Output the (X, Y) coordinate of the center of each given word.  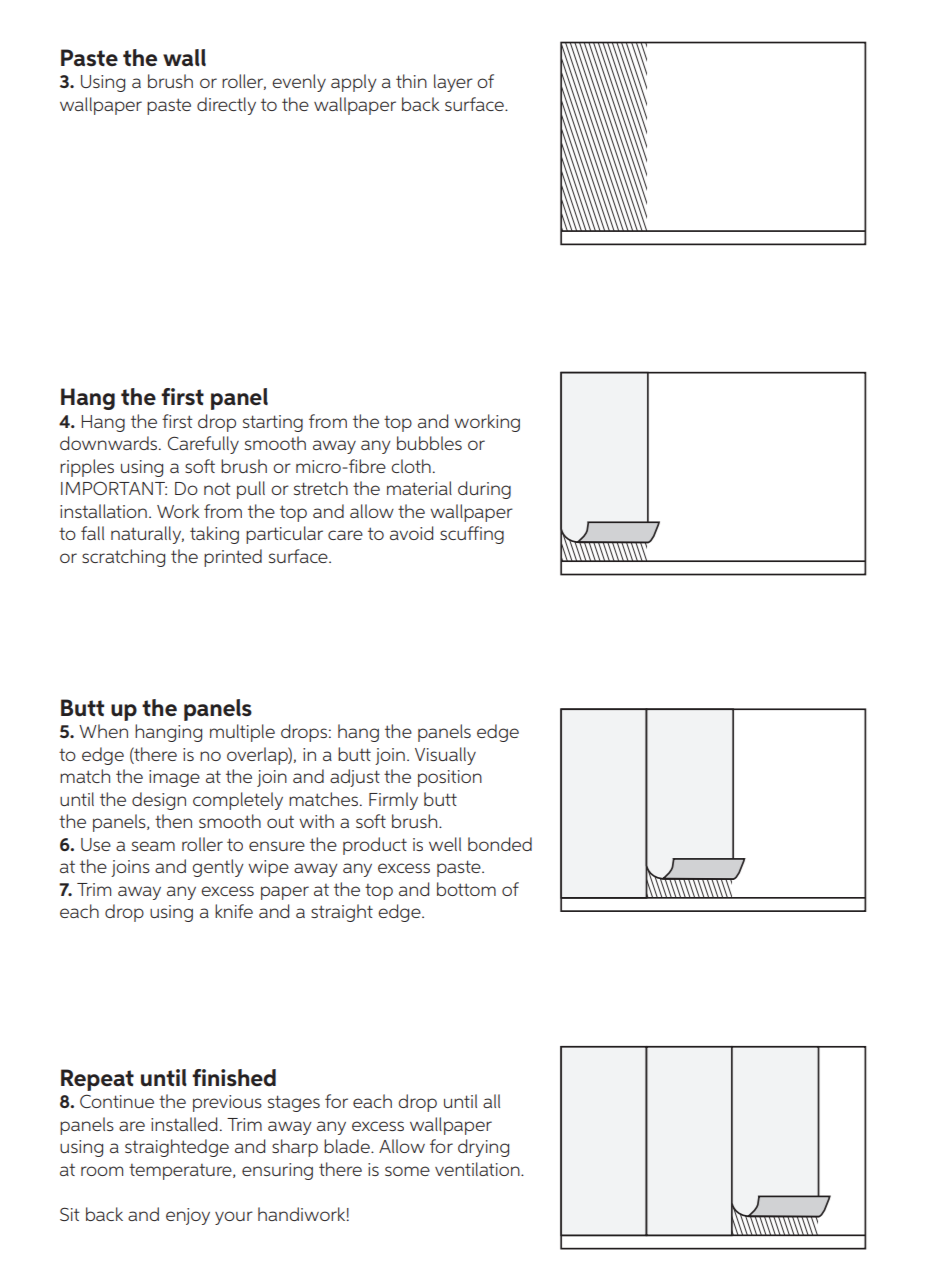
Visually (445, 756)
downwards (110, 443)
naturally (147, 535)
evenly (299, 83)
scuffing (472, 535)
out (280, 822)
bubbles (429, 443)
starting (273, 423)
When (103, 731)
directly (226, 106)
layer (453, 83)
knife (234, 911)
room (102, 1171)
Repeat (97, 1080)
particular (284, 535)
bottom (466, 889)
